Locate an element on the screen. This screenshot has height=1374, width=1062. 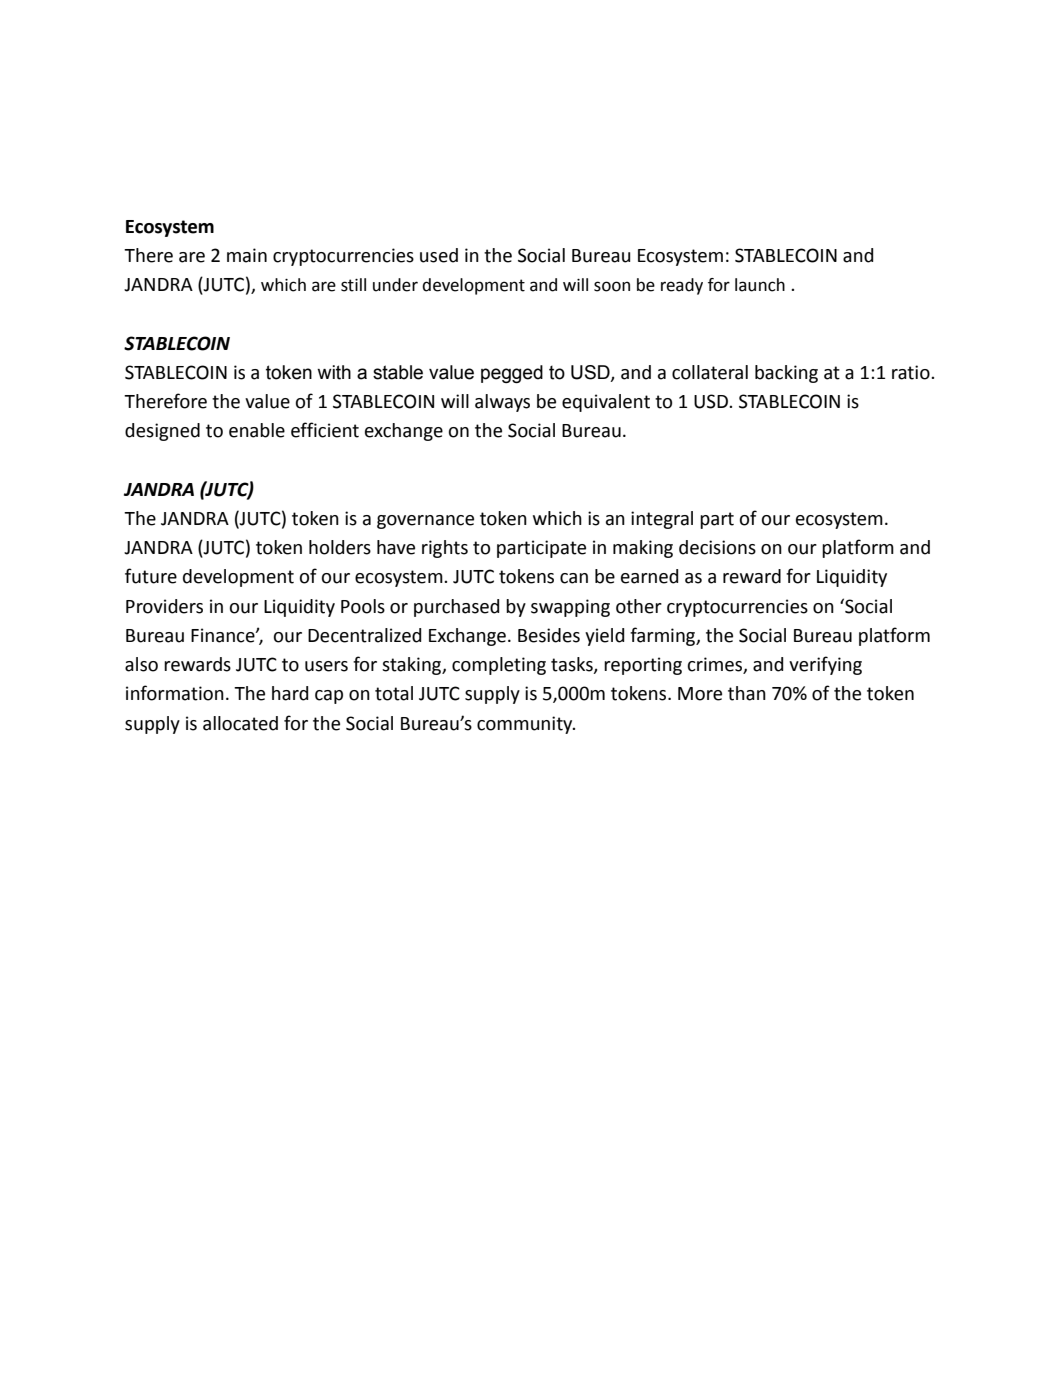
enable is located at coordinates (257, 430).
